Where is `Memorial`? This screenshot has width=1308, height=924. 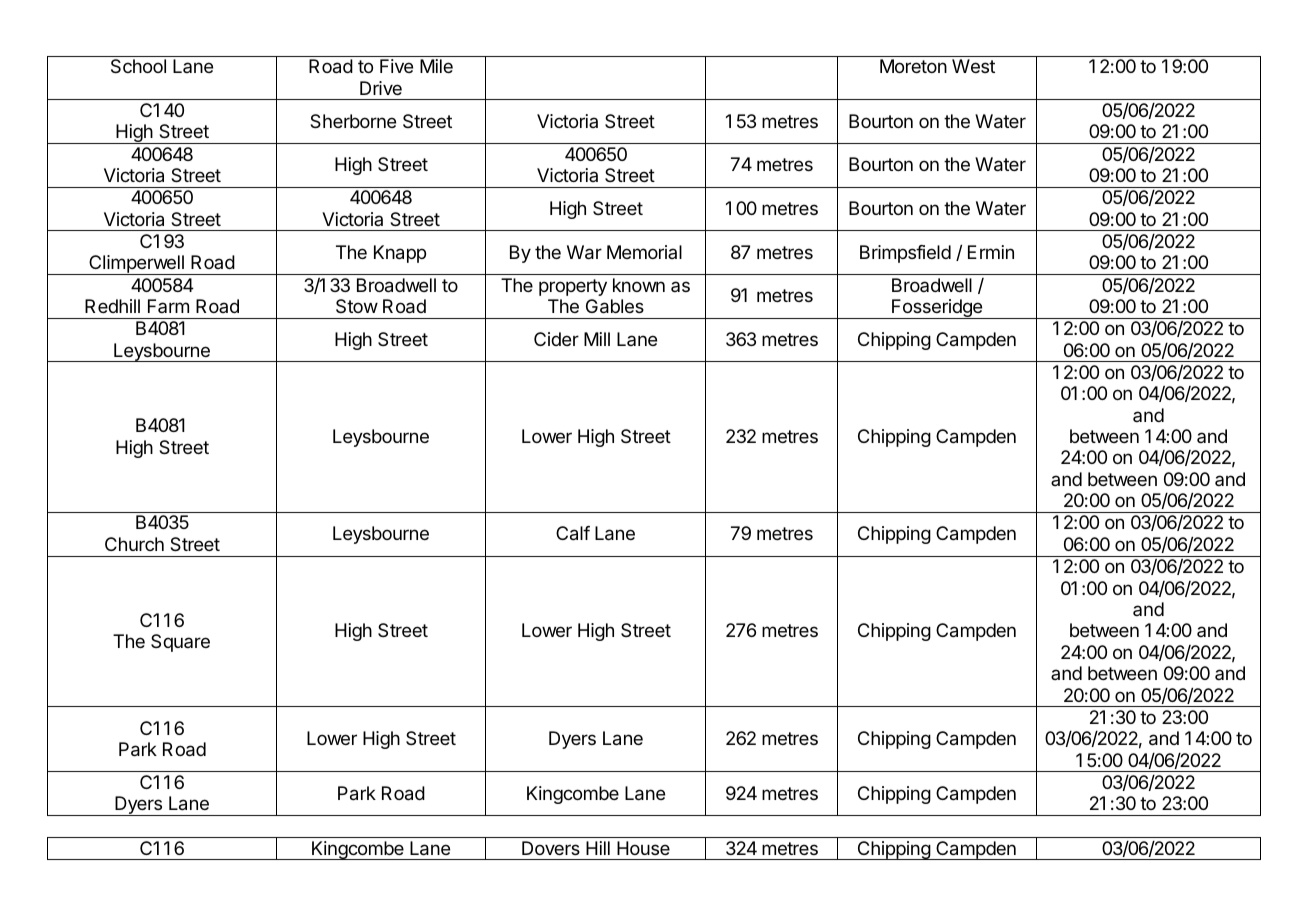 Memorial is located at coordinates (644, 252).
